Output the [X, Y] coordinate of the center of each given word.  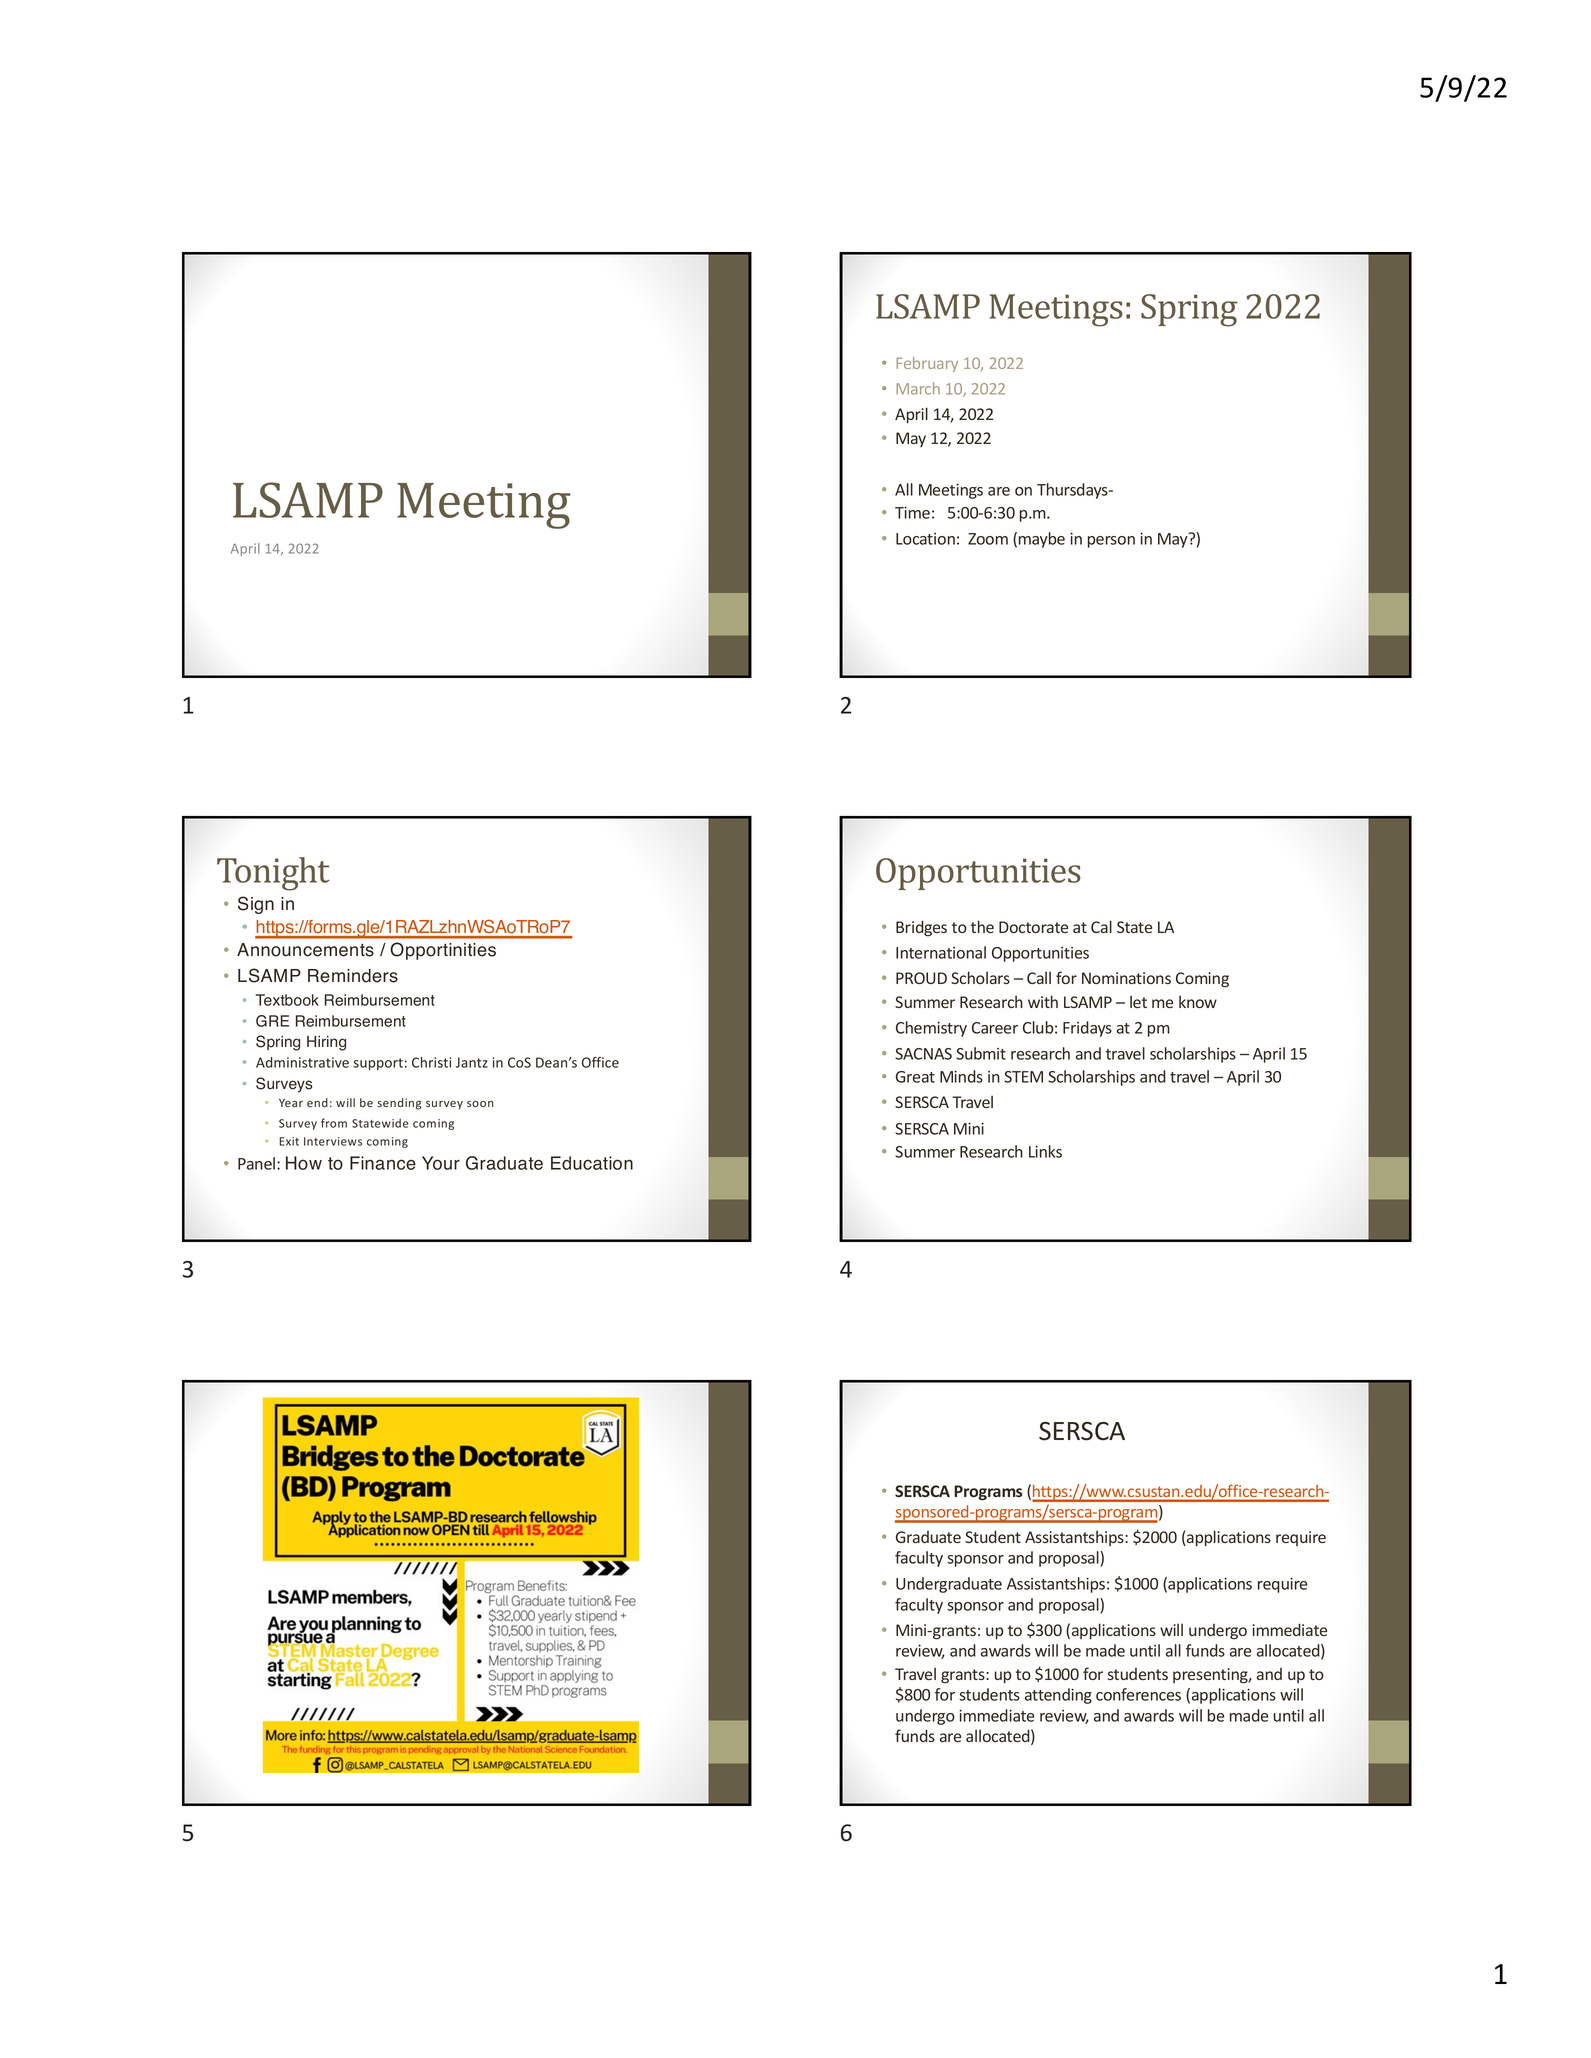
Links [1045, 1151]
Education [592, 1163]
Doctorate [1033, 927]
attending [1058, 1696]
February [927, 364]
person [1111, 542]
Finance [383, 1163]
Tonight [273, 874]
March [918, 388]
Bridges [921, 928]
